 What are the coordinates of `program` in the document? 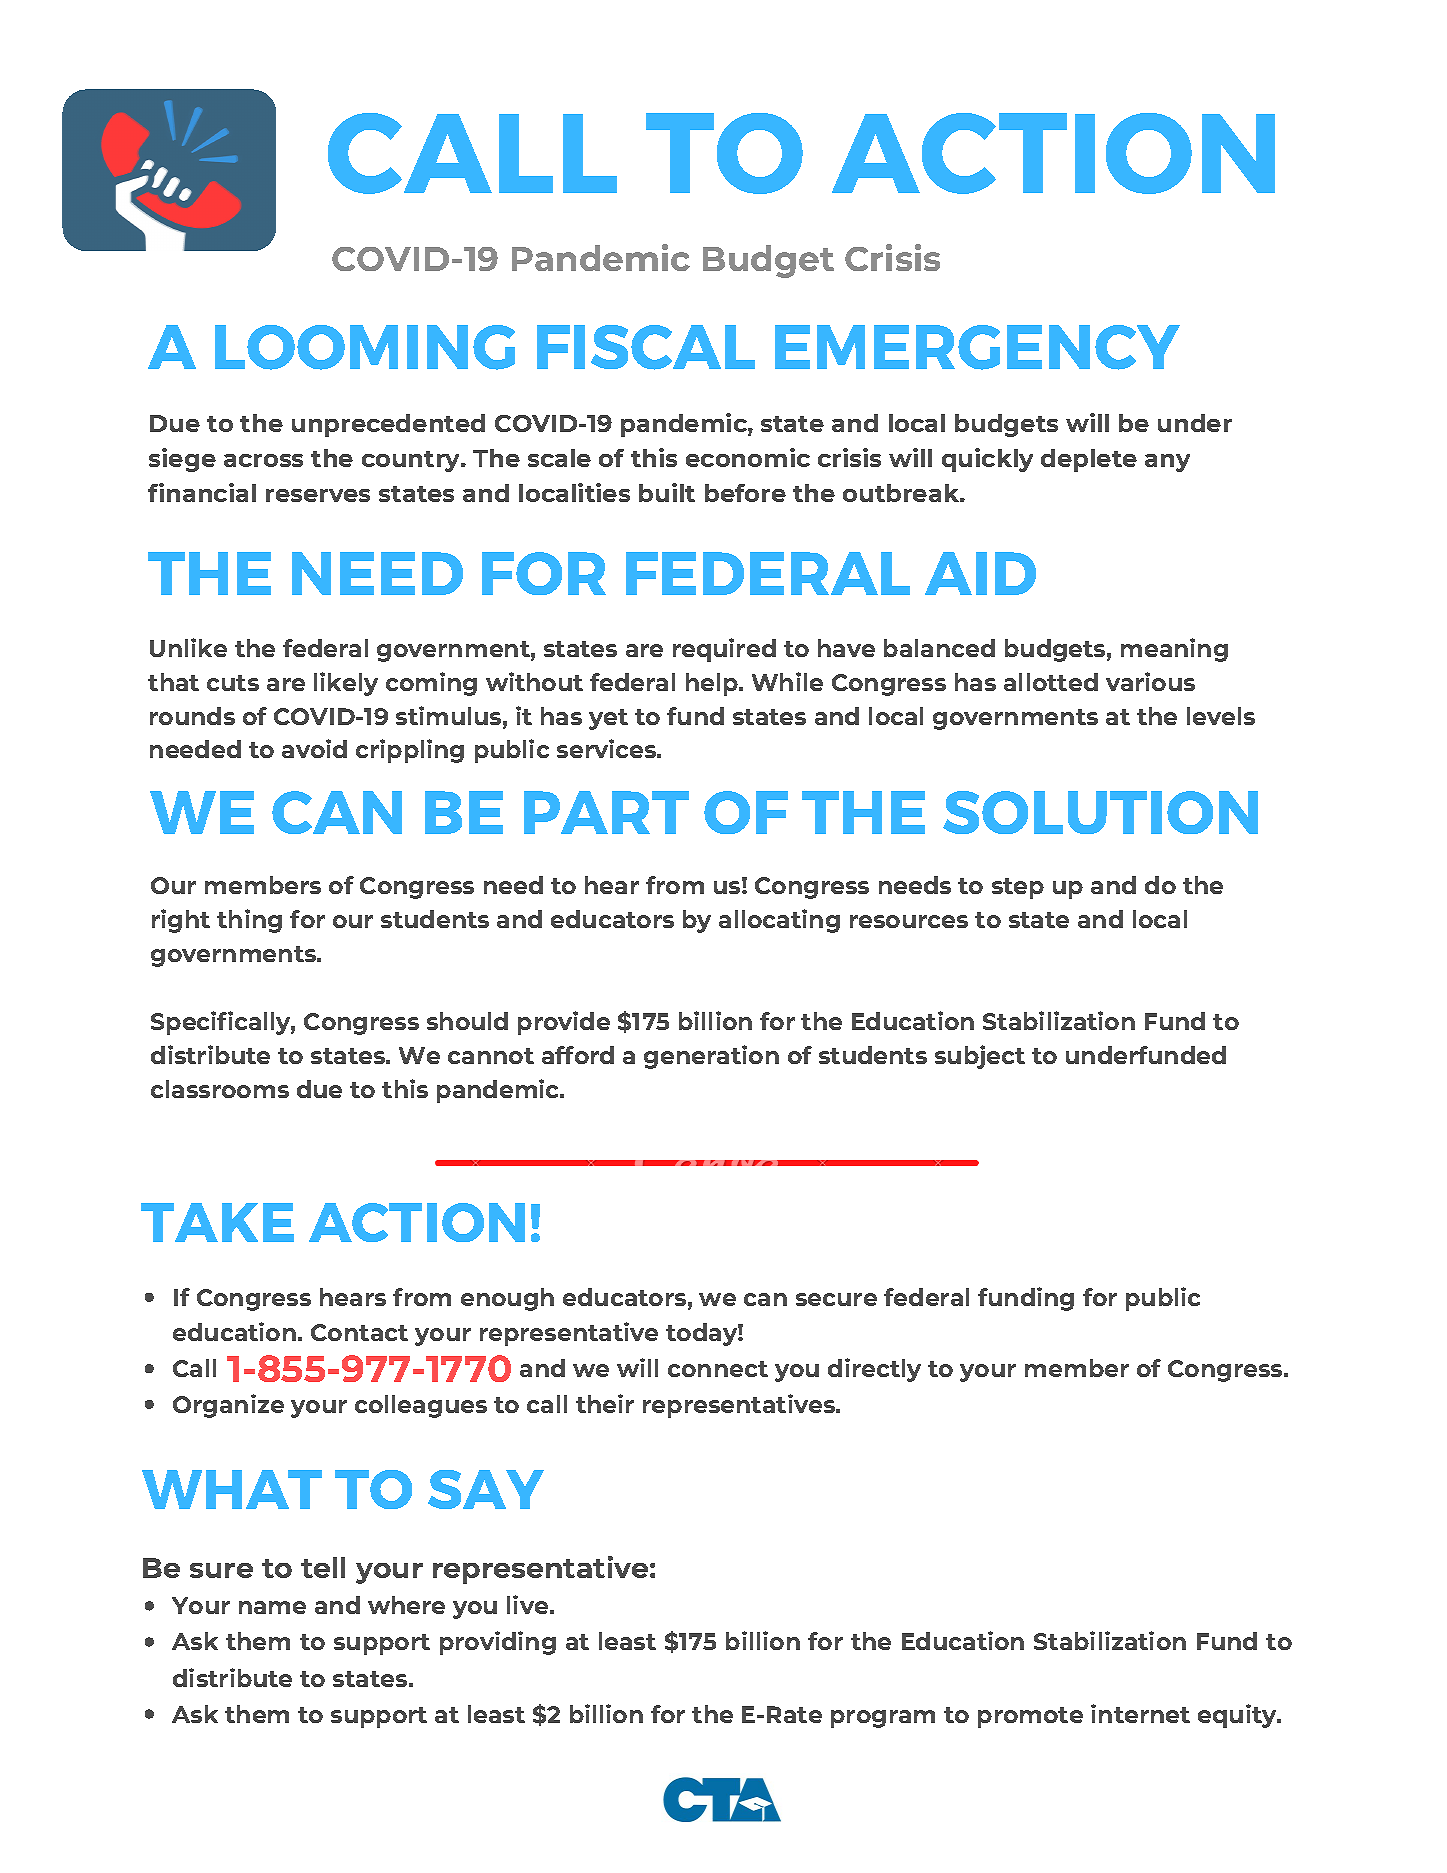 It's located at (883, 1719).
